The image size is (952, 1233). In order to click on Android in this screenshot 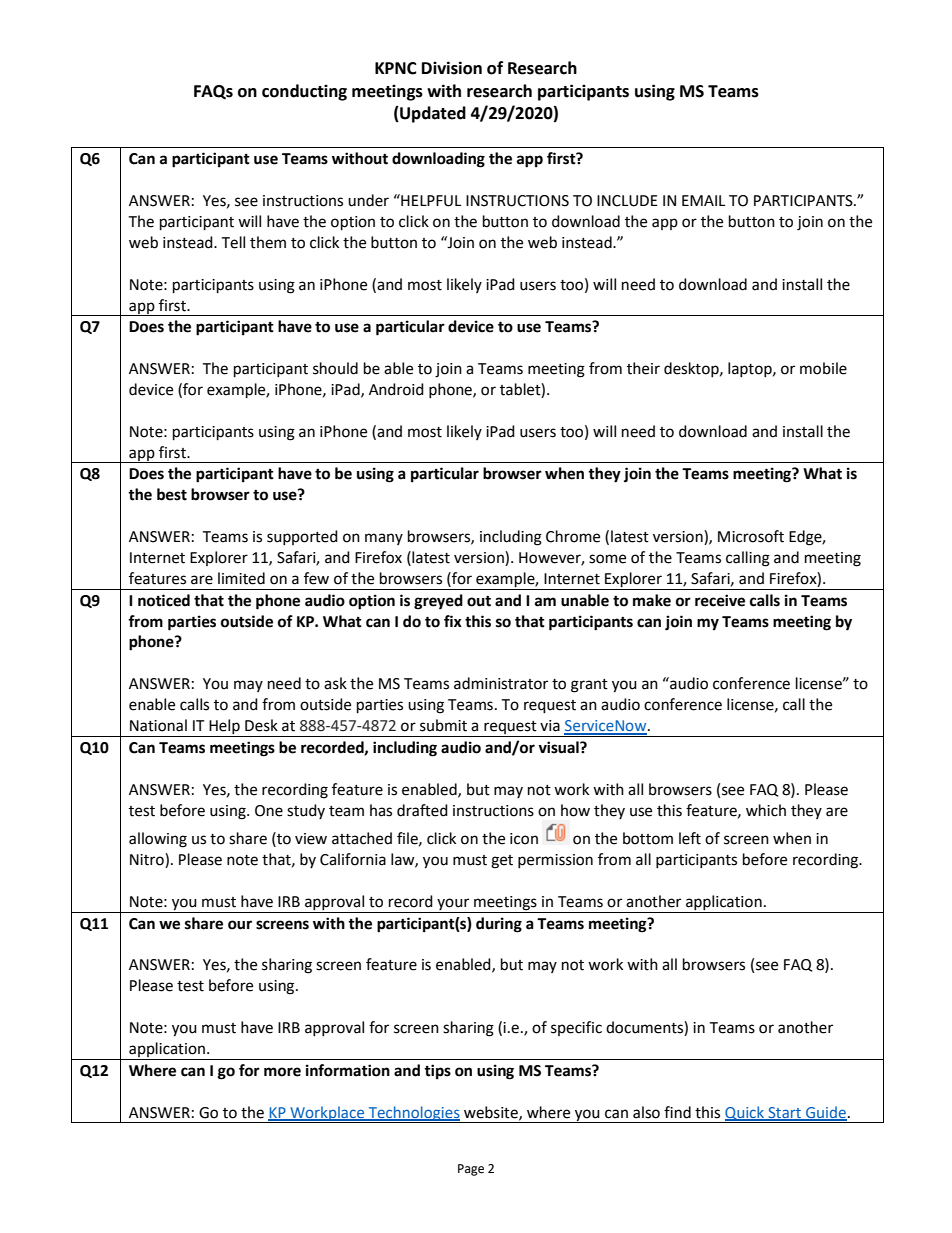, I will do `click(396, 389)`.
